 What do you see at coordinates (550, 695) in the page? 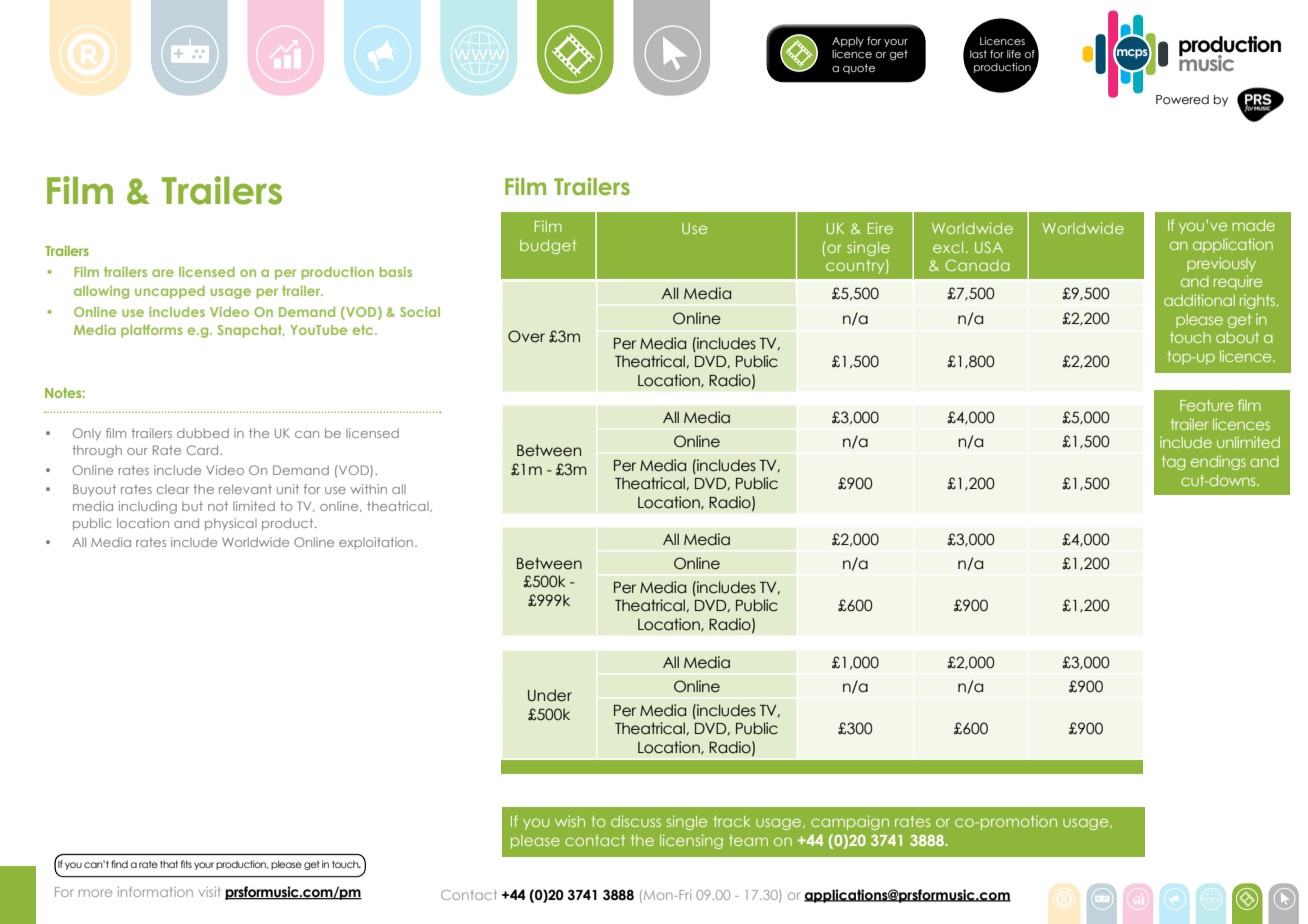
I see `Under` at bounding box center [550, 695].
